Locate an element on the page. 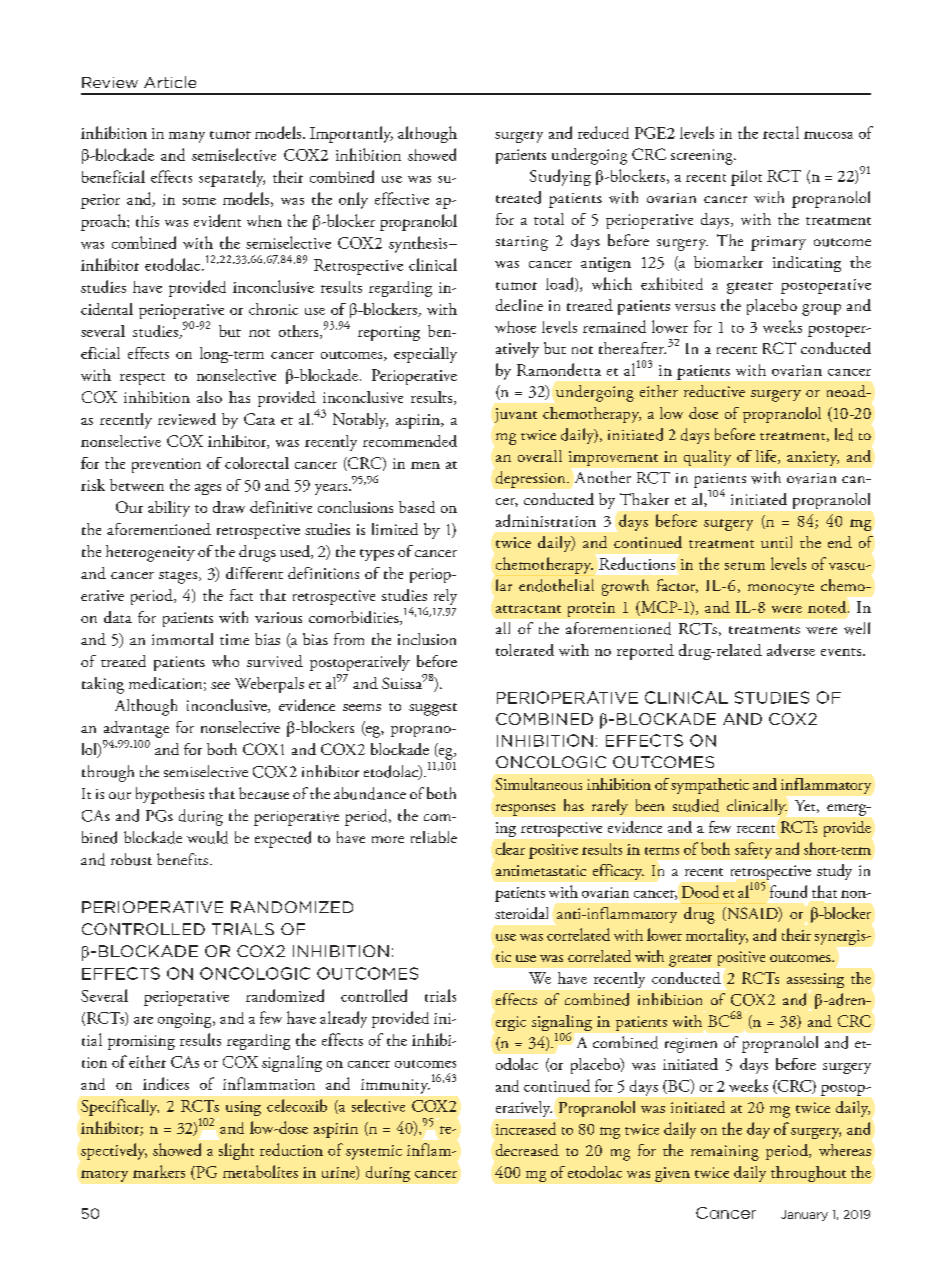  mucosa is located at coordinates (828, 135).
